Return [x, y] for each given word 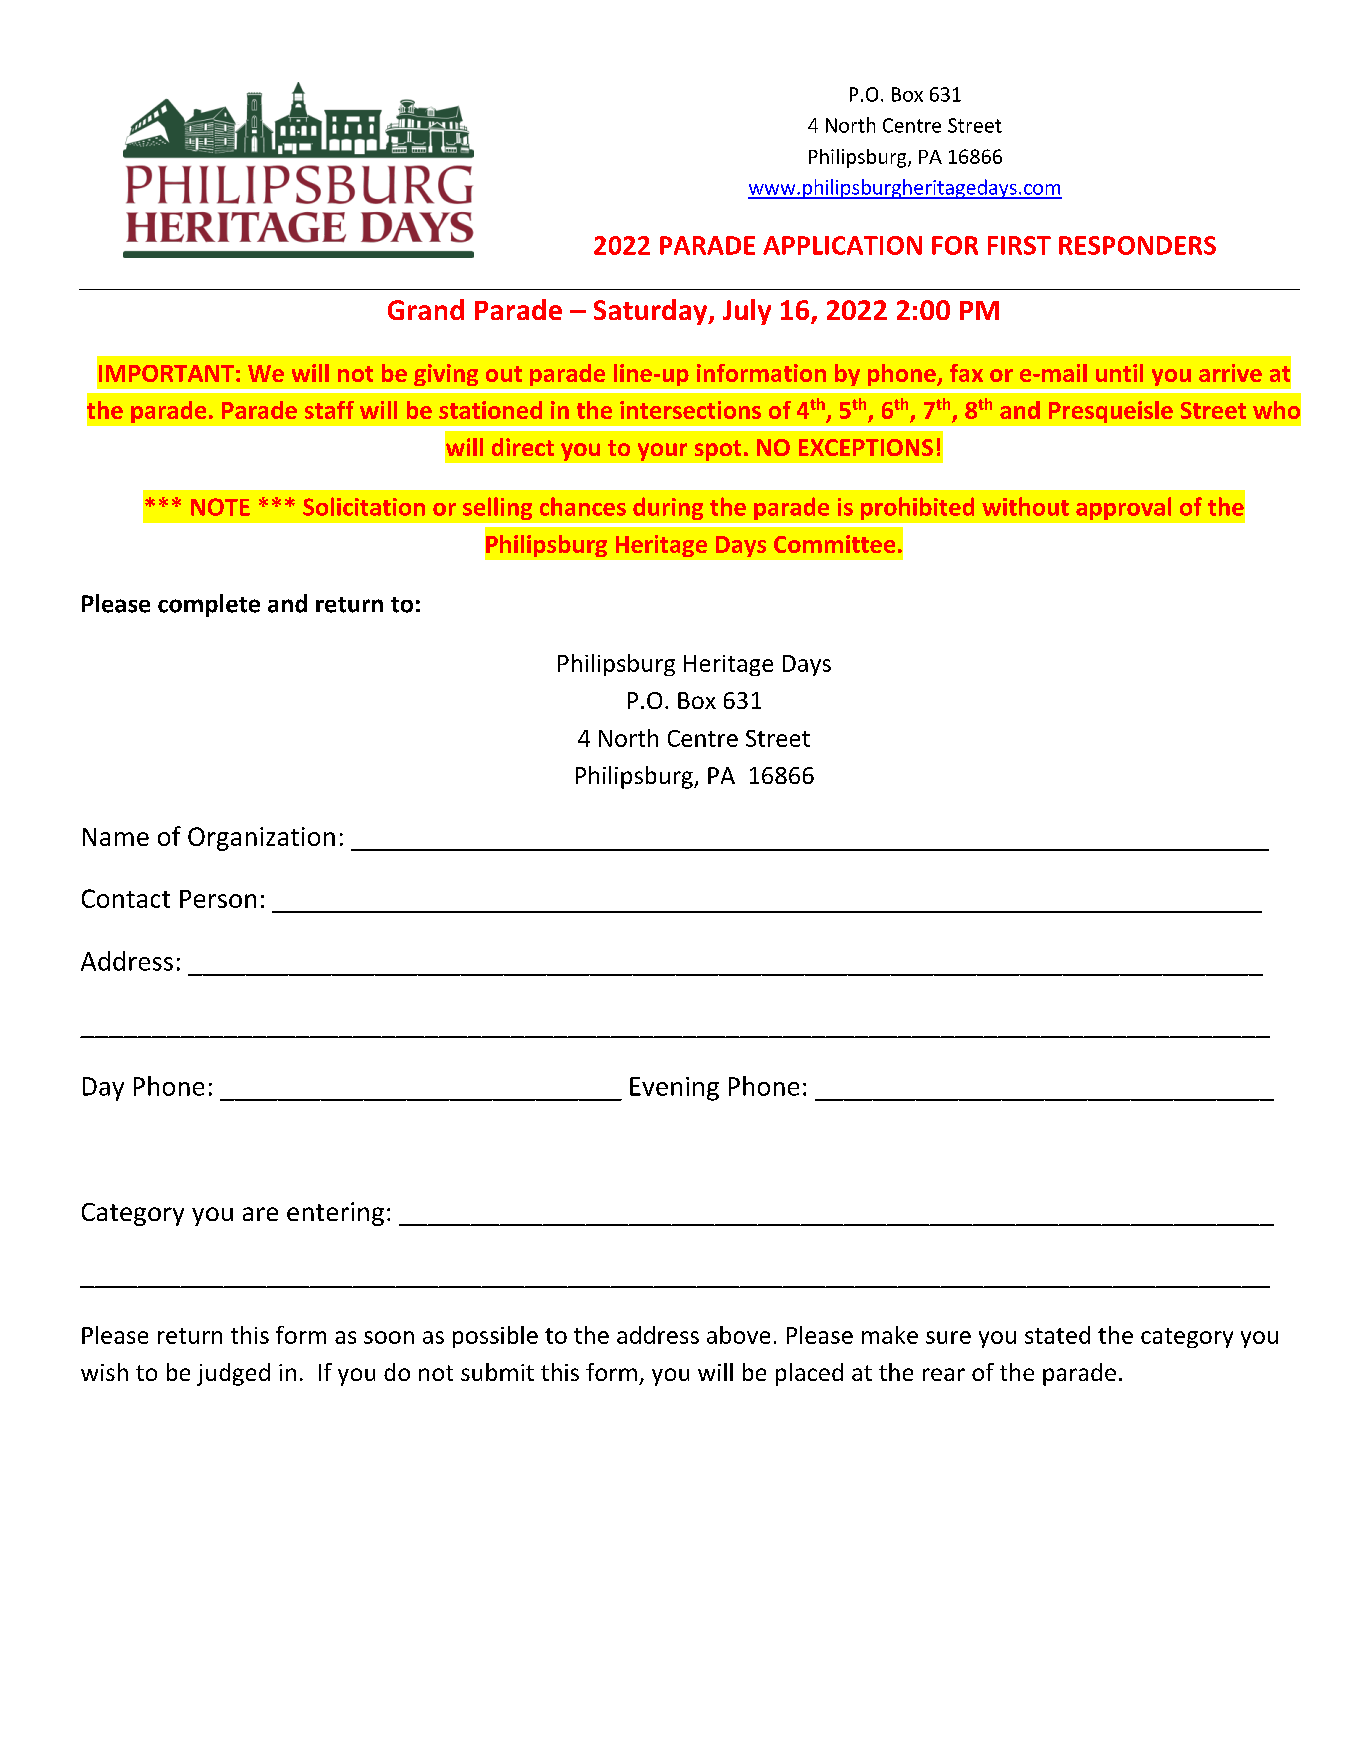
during [668, 508]
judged [233, 1374]
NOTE [220, 507]
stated [1057, 1335]
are [260, 1214]
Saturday [652, 312]
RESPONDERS [1137, 245]
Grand [426, 309]
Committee [834, 544]
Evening [674, 1089]
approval [1123, 508]
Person [218, 899]
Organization [261, 839]
